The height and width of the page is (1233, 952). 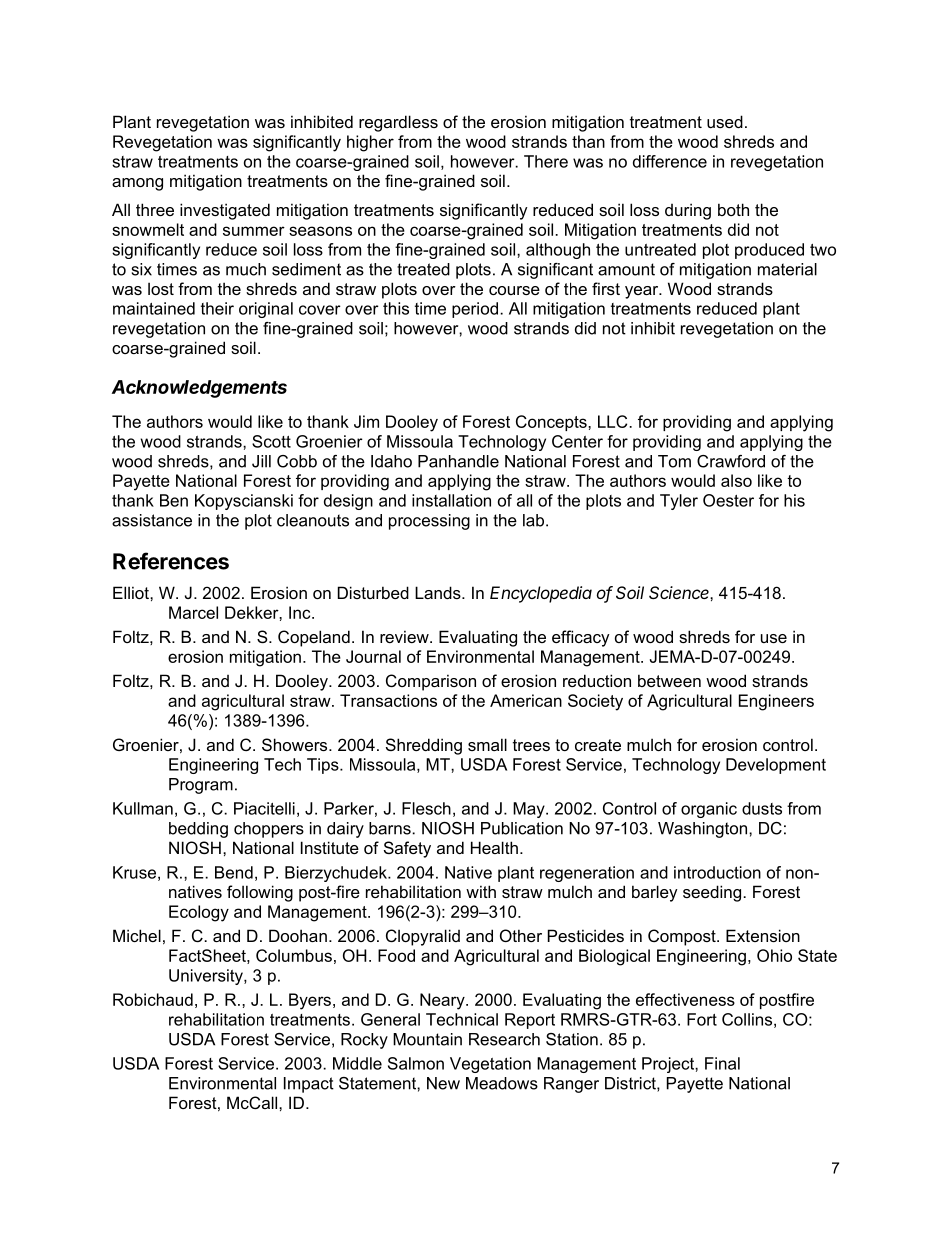 What do you see at coordinates (309, 1085) in the page?
I see `Impact` at bounding box center [309, 1085].
